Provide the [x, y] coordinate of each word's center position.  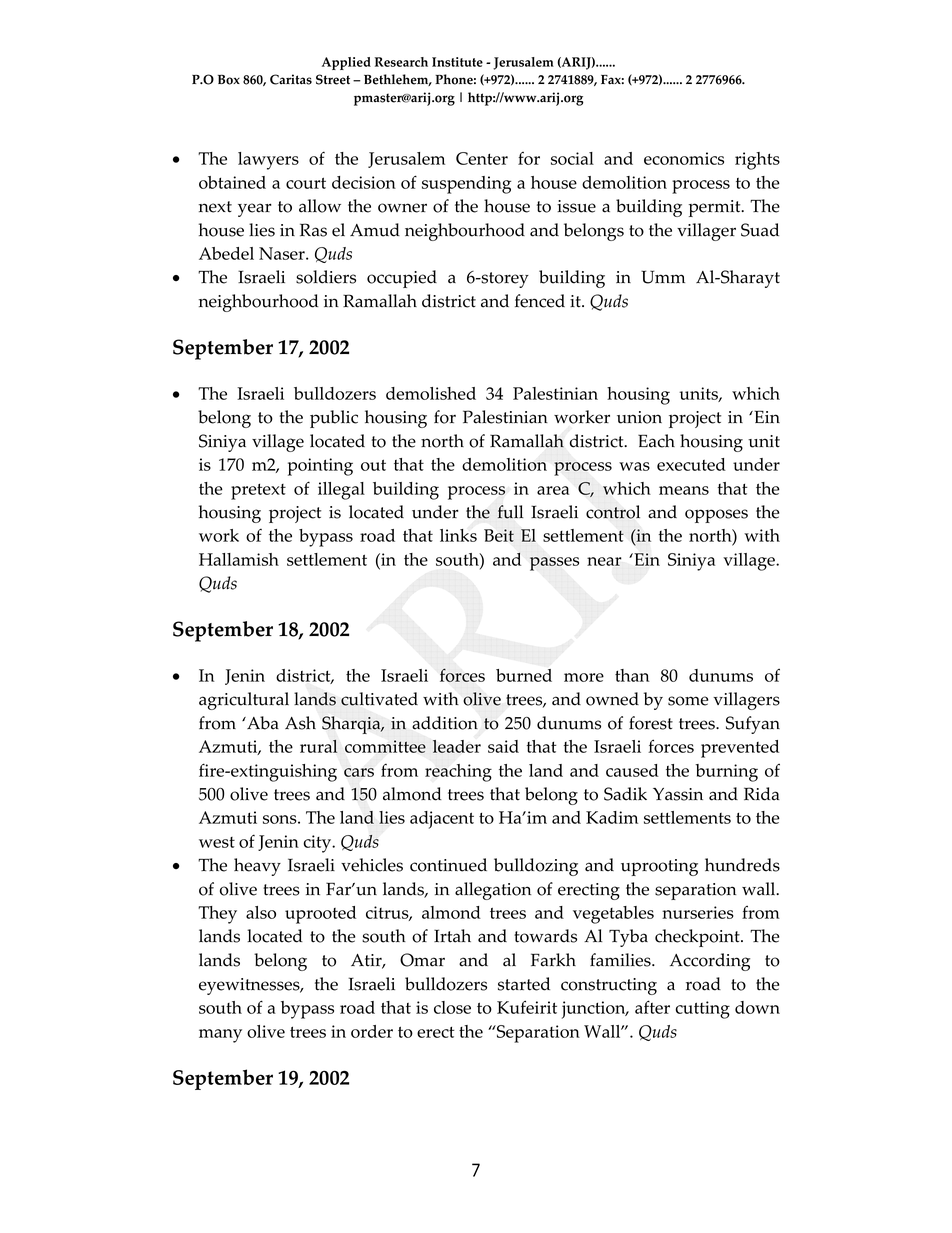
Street [333, 79]
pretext [258, 492]
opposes [716, 516]
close [452, 1007]
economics [684, 158]
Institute [457, 62]
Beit [499, 535]
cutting [702, 1010]
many [220, 1036]
